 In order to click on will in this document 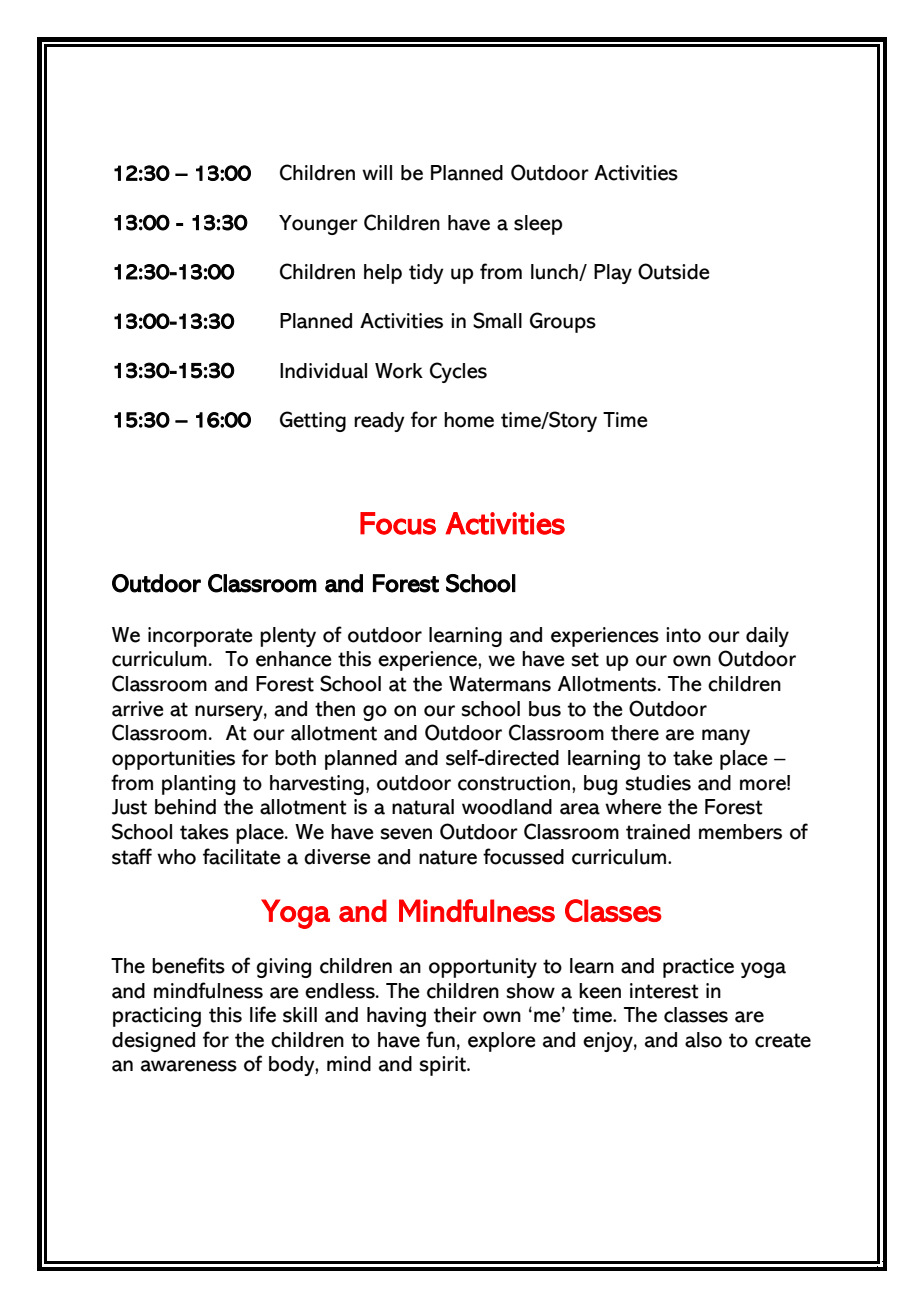, I will do `click(377, 172)`.
